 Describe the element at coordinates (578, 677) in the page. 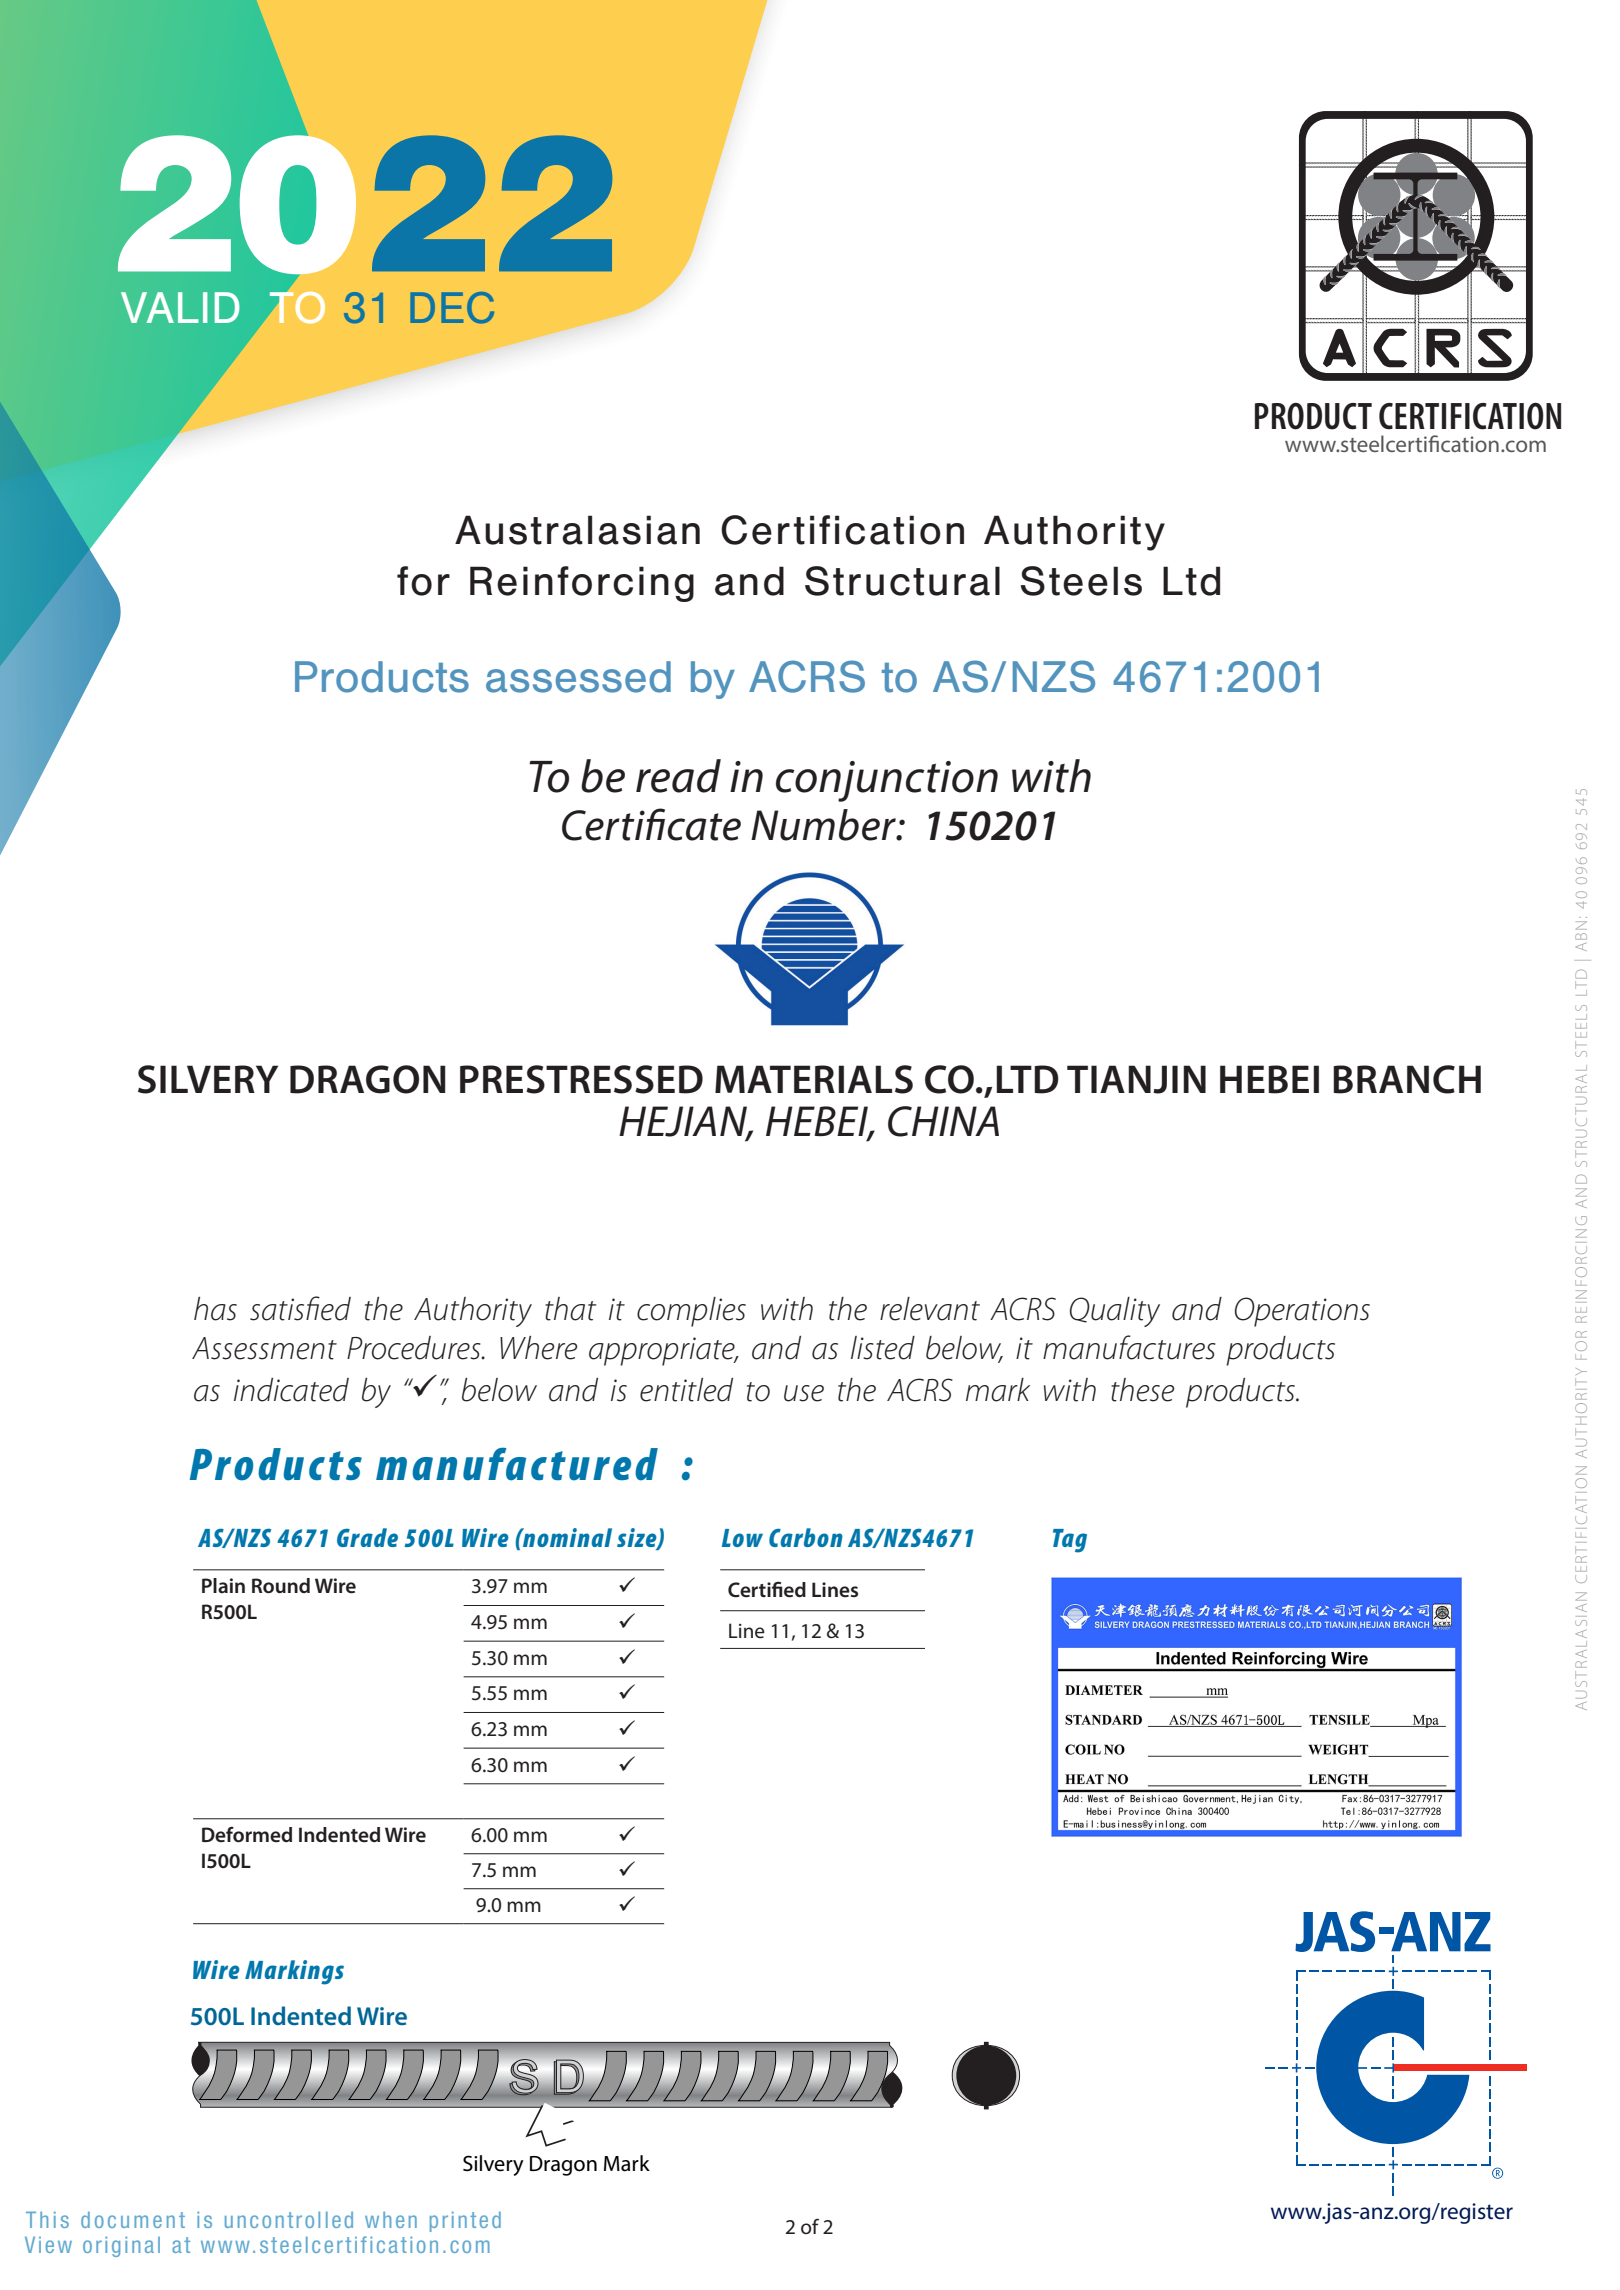

I see `assessed` at that location.
